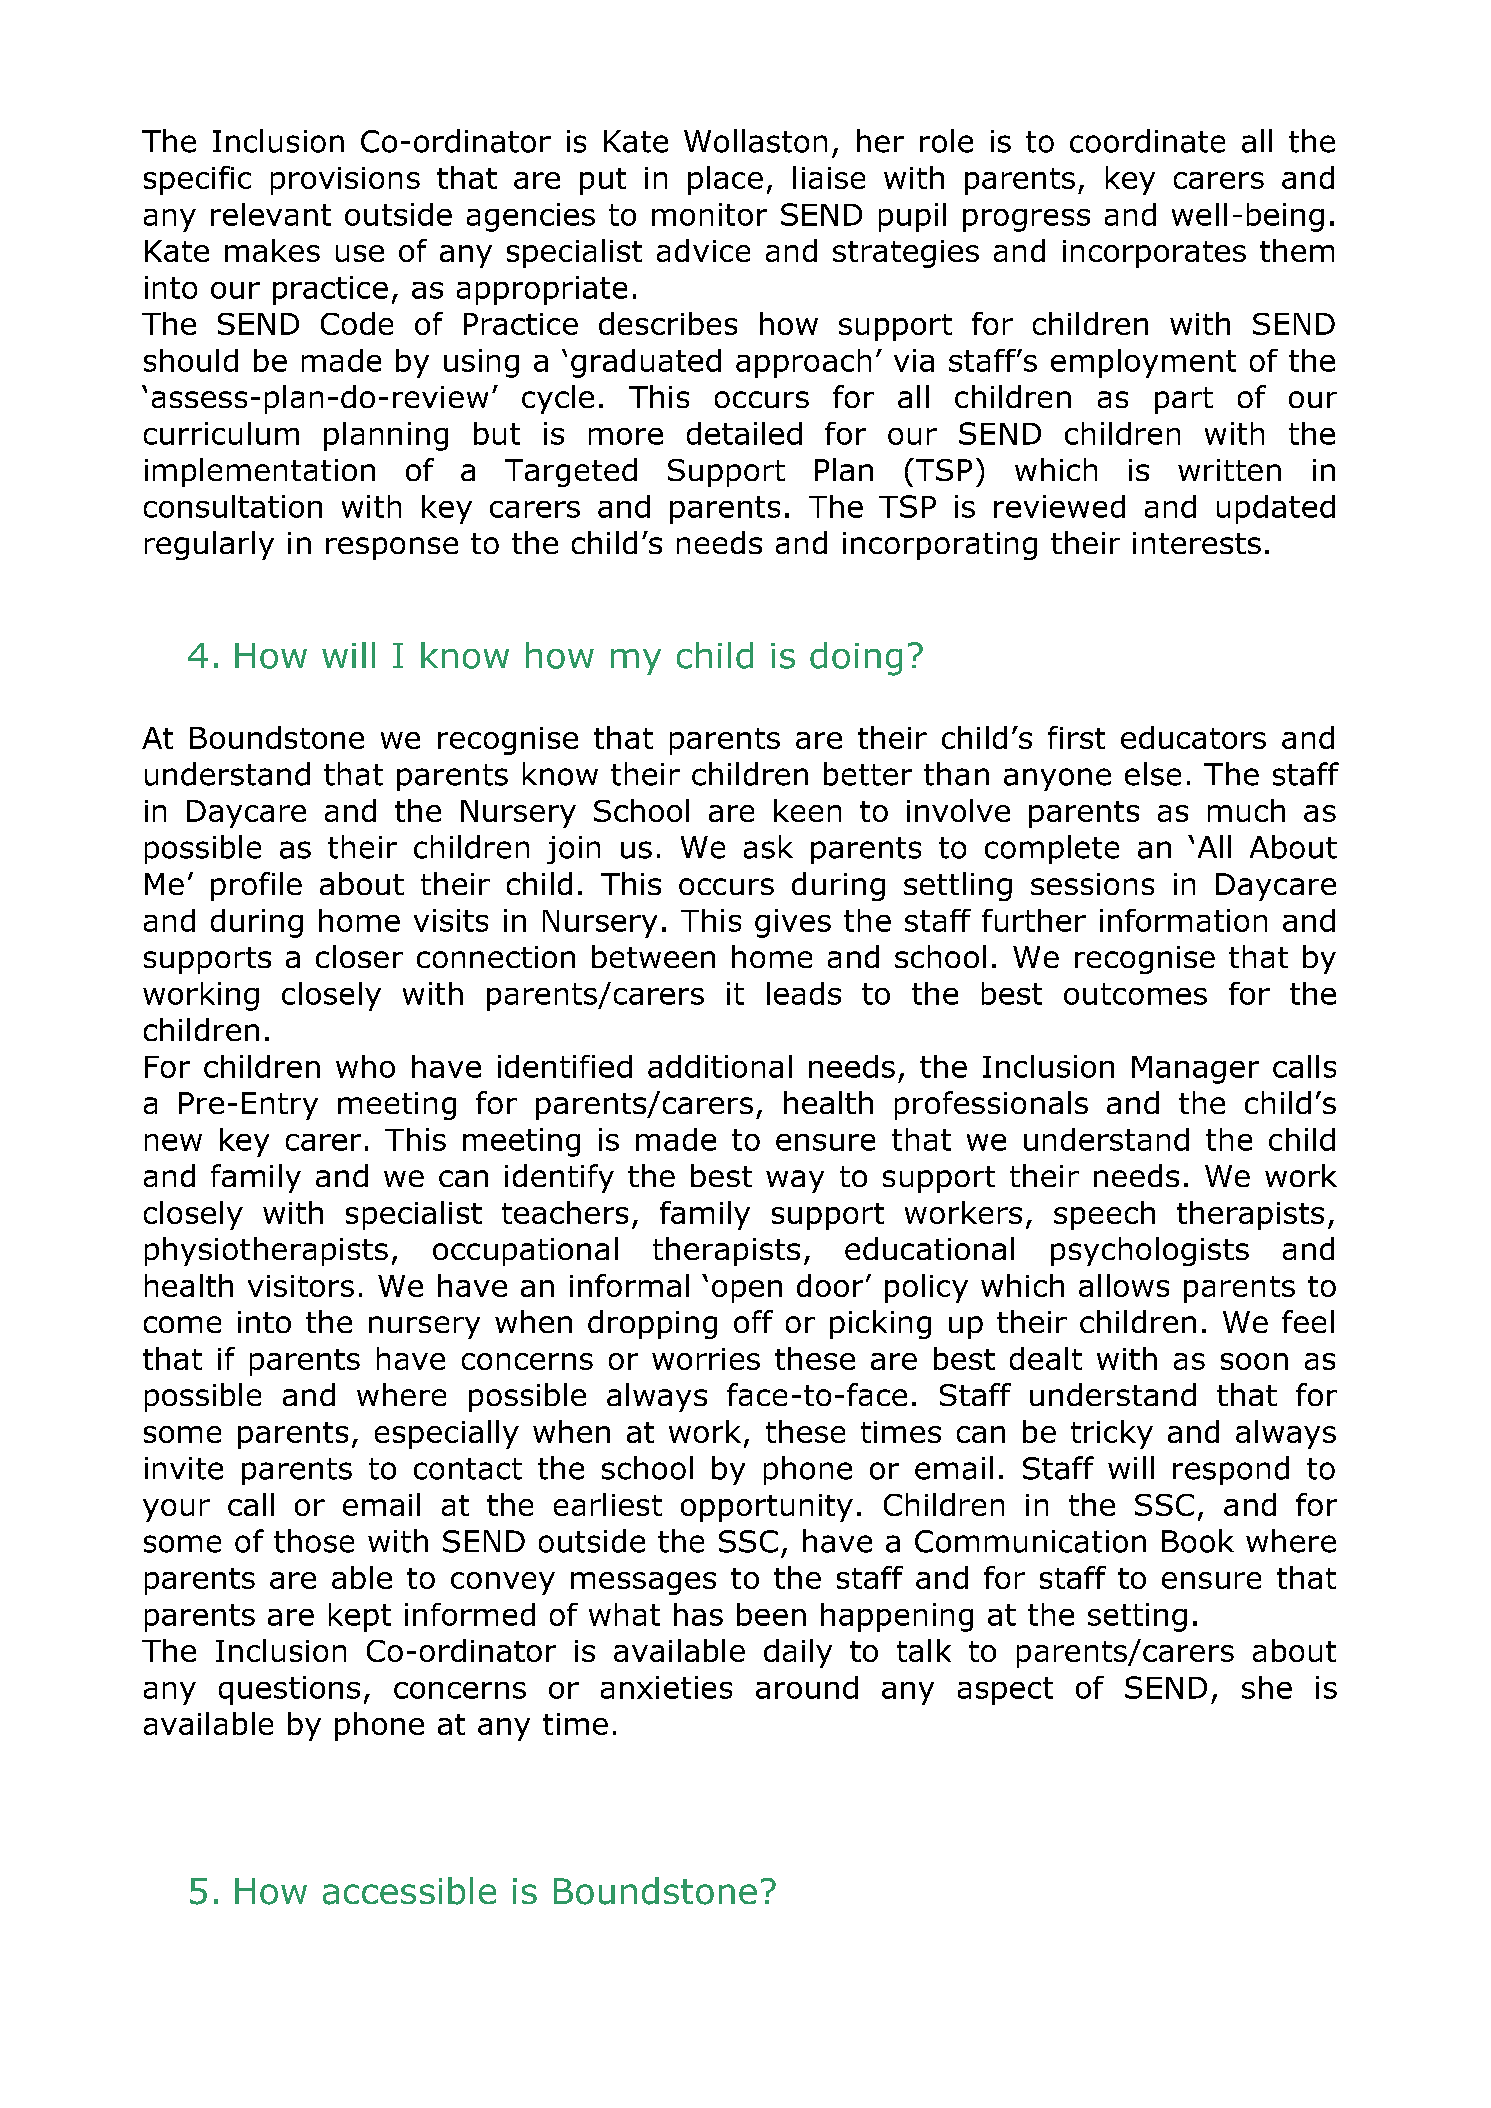 The width and height of the screenshot is (1491, 2108). Describe the element at coordinates (345, 181) in the screenshot. I see `provisions` at that location.
